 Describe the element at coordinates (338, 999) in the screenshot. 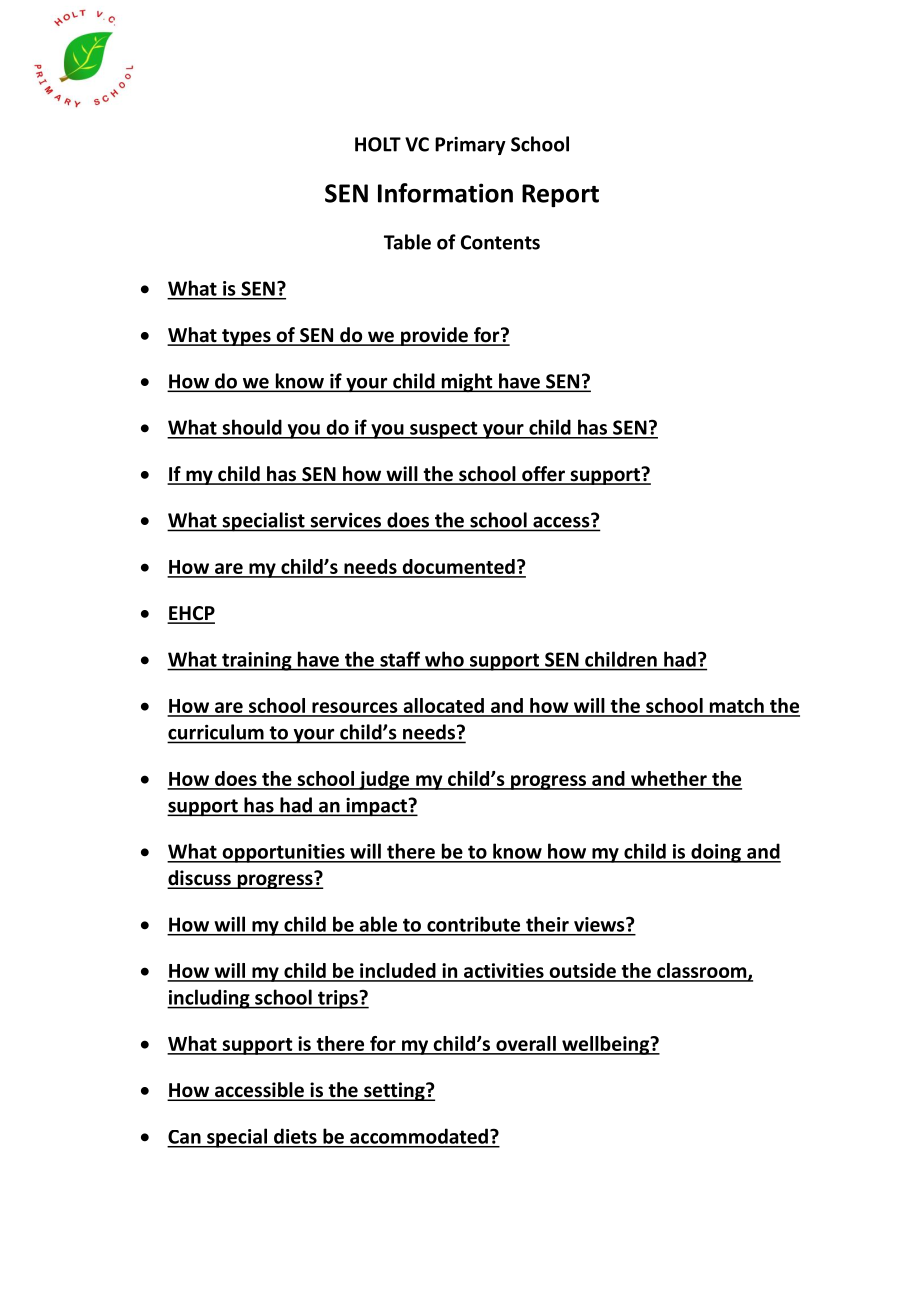

I see `trips` at that location.
